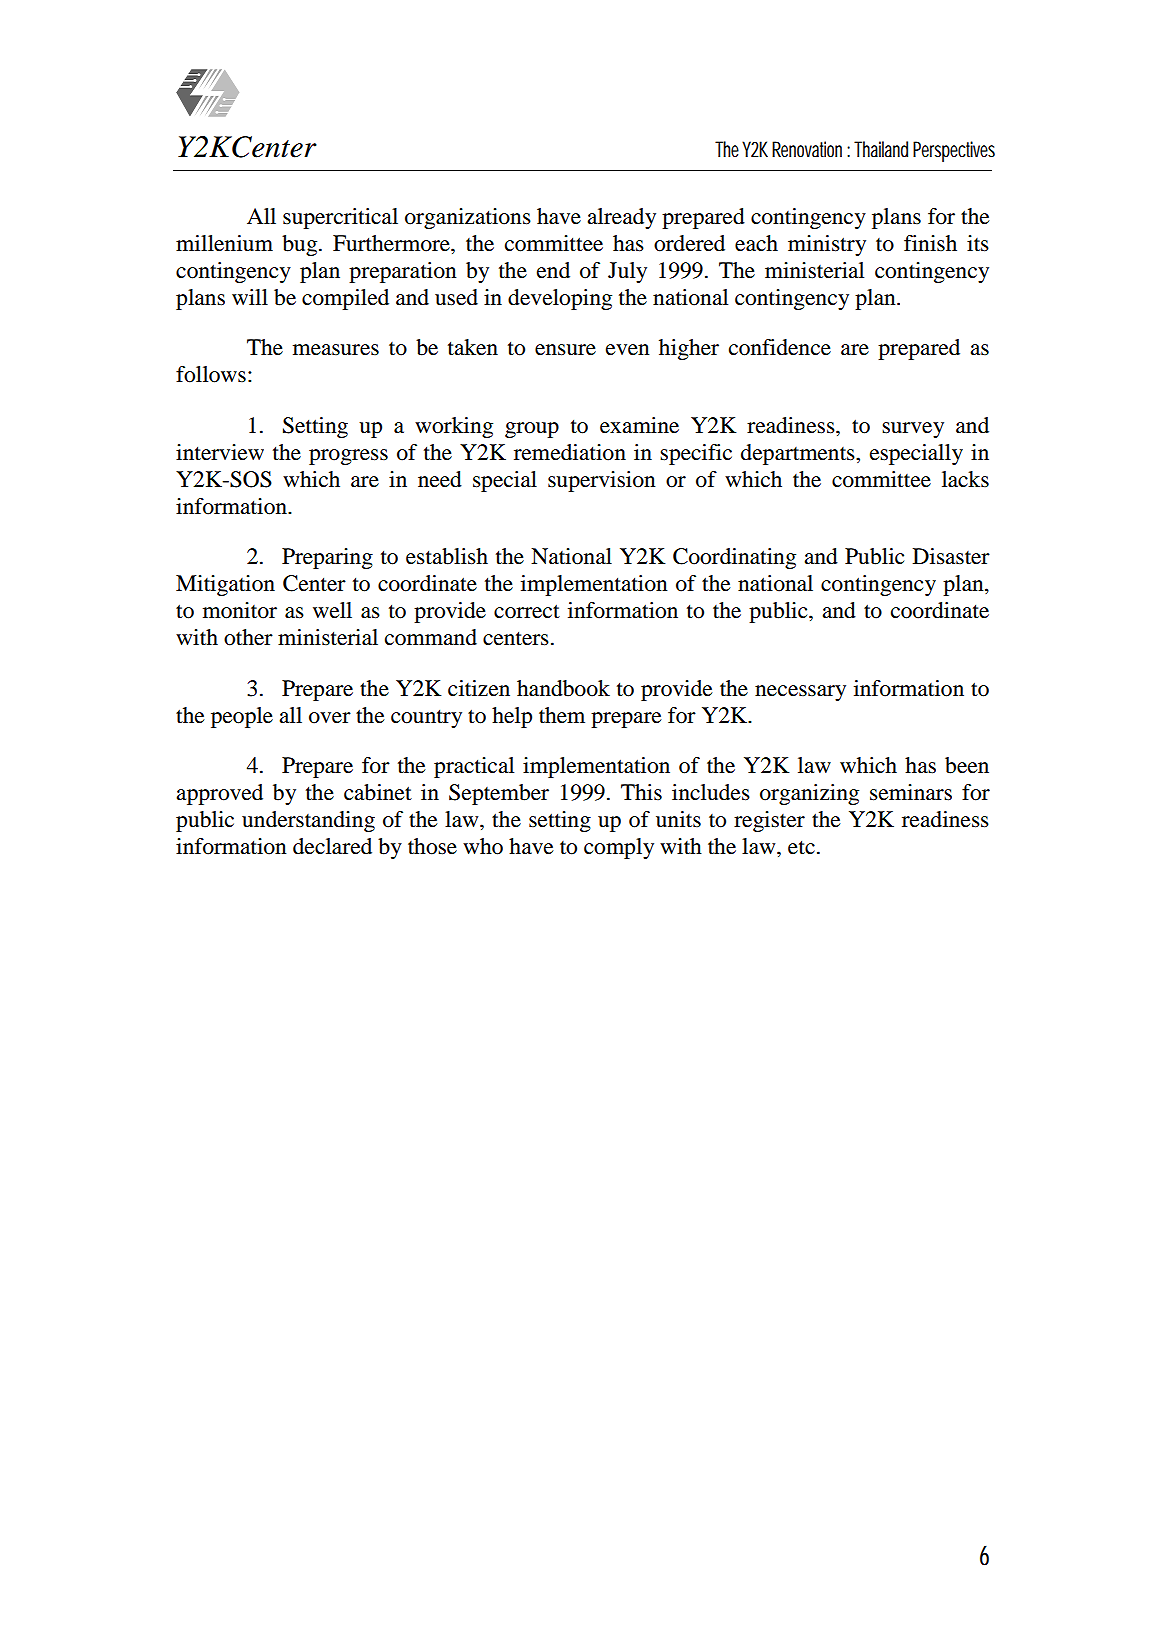 The width and height of the document is (1165, 1648). Describe the element at coordinates (327, 558) in the document. I see `Preparing` at that location.
